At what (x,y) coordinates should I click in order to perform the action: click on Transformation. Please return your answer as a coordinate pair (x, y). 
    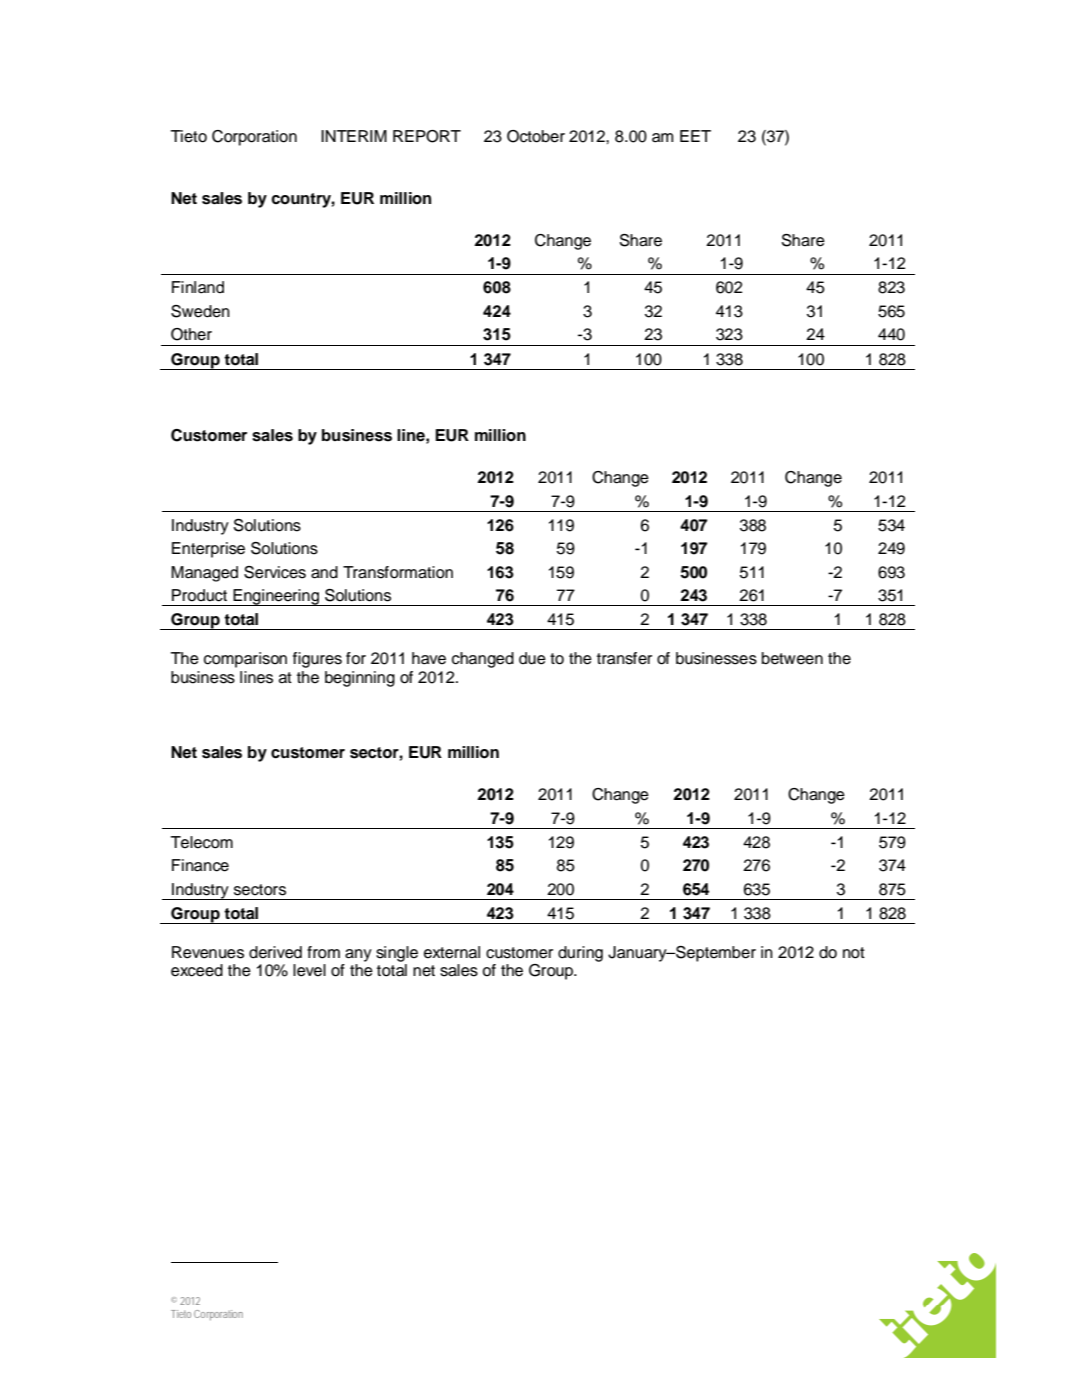
    Looking at the image, I should click on (398, 572).
